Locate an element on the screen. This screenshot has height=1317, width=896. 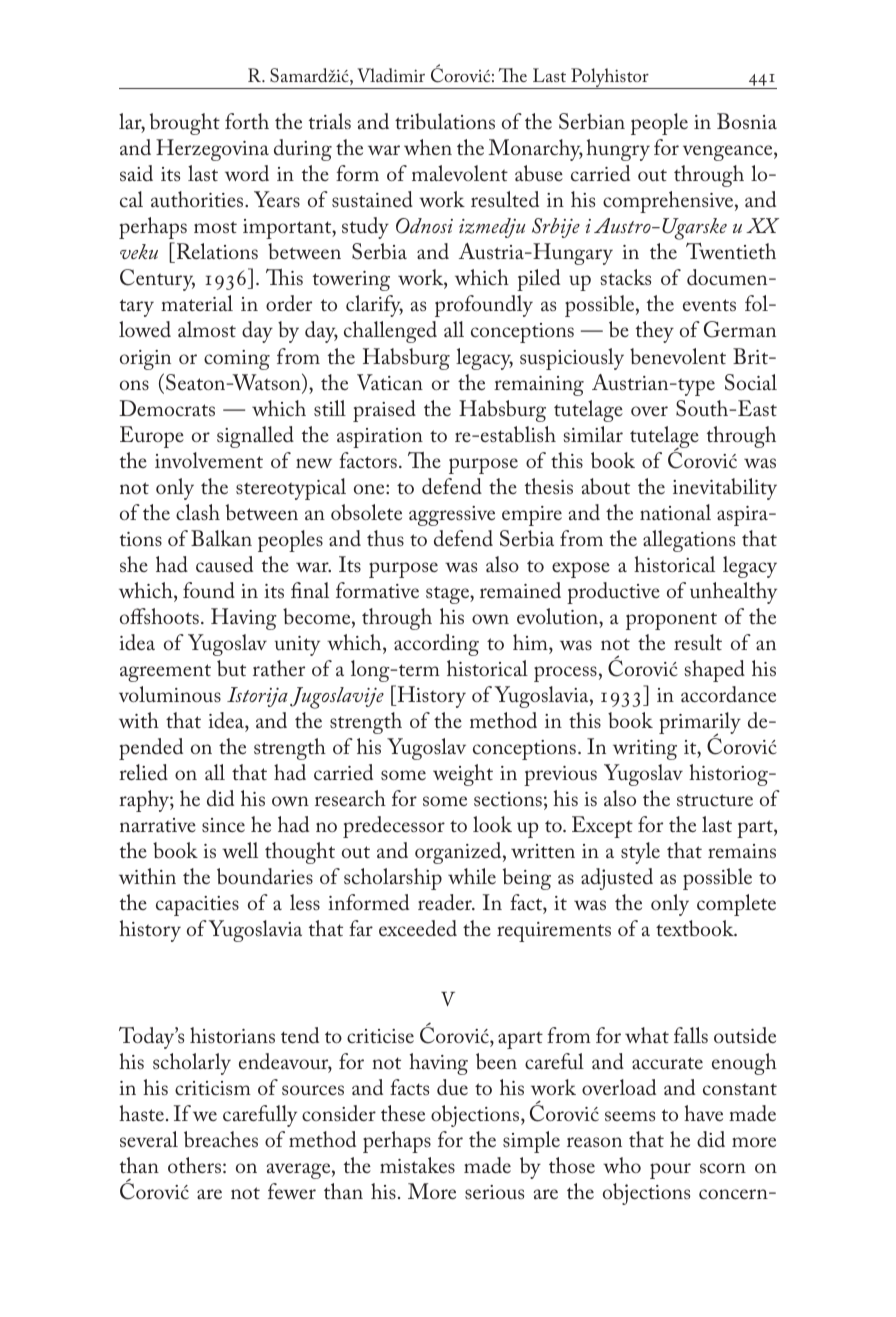
capacities is located at coordinates (197, 906).
